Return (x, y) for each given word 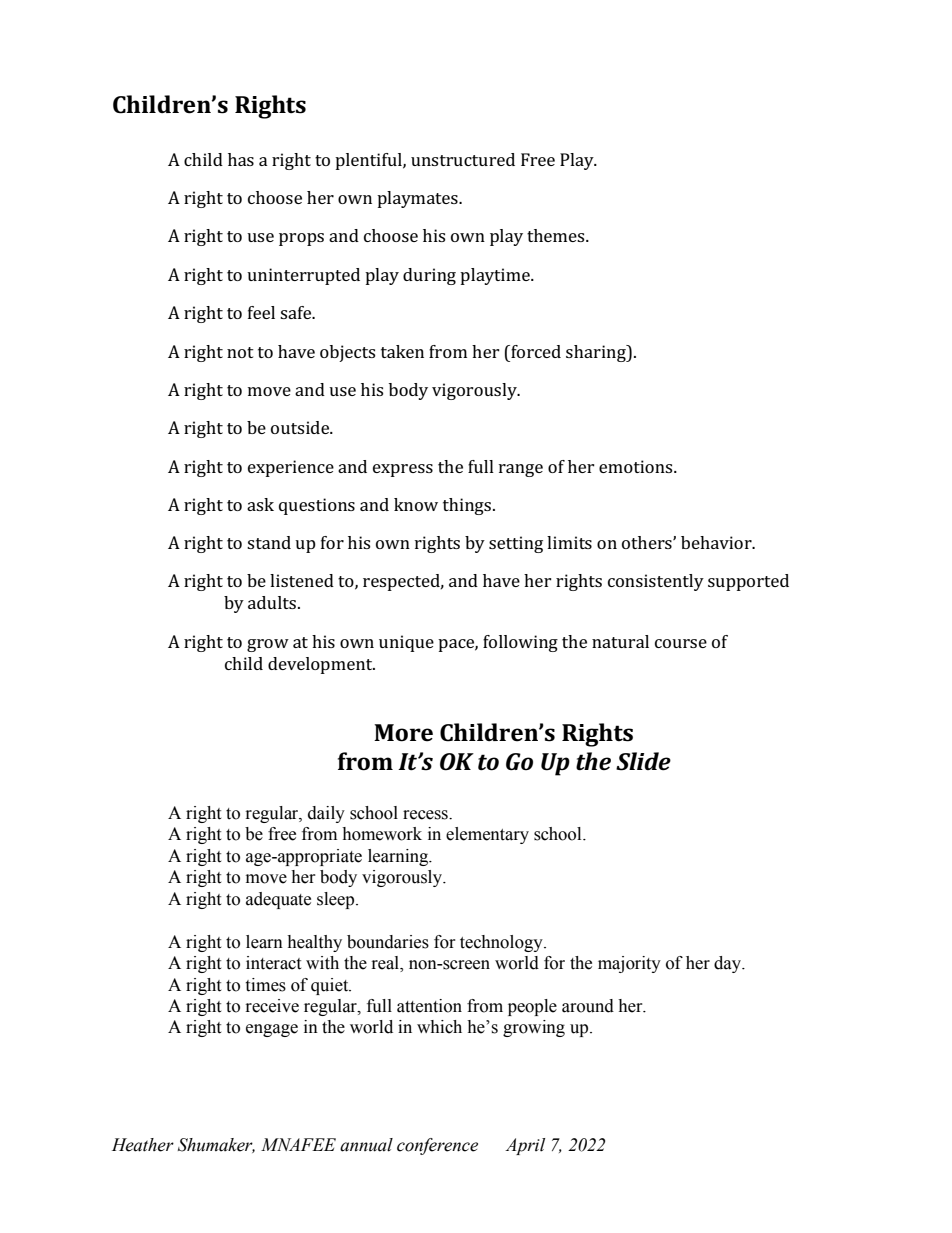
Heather (143, 1145)
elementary (487, 835)
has (241, 159)
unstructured (463, 159)
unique (406, 643)
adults (273, 602)
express (403, 470)
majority (629, 964)
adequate (278, 900)
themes (557, 235)
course (681, 643)
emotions (637, 466)
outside (301, 427)
